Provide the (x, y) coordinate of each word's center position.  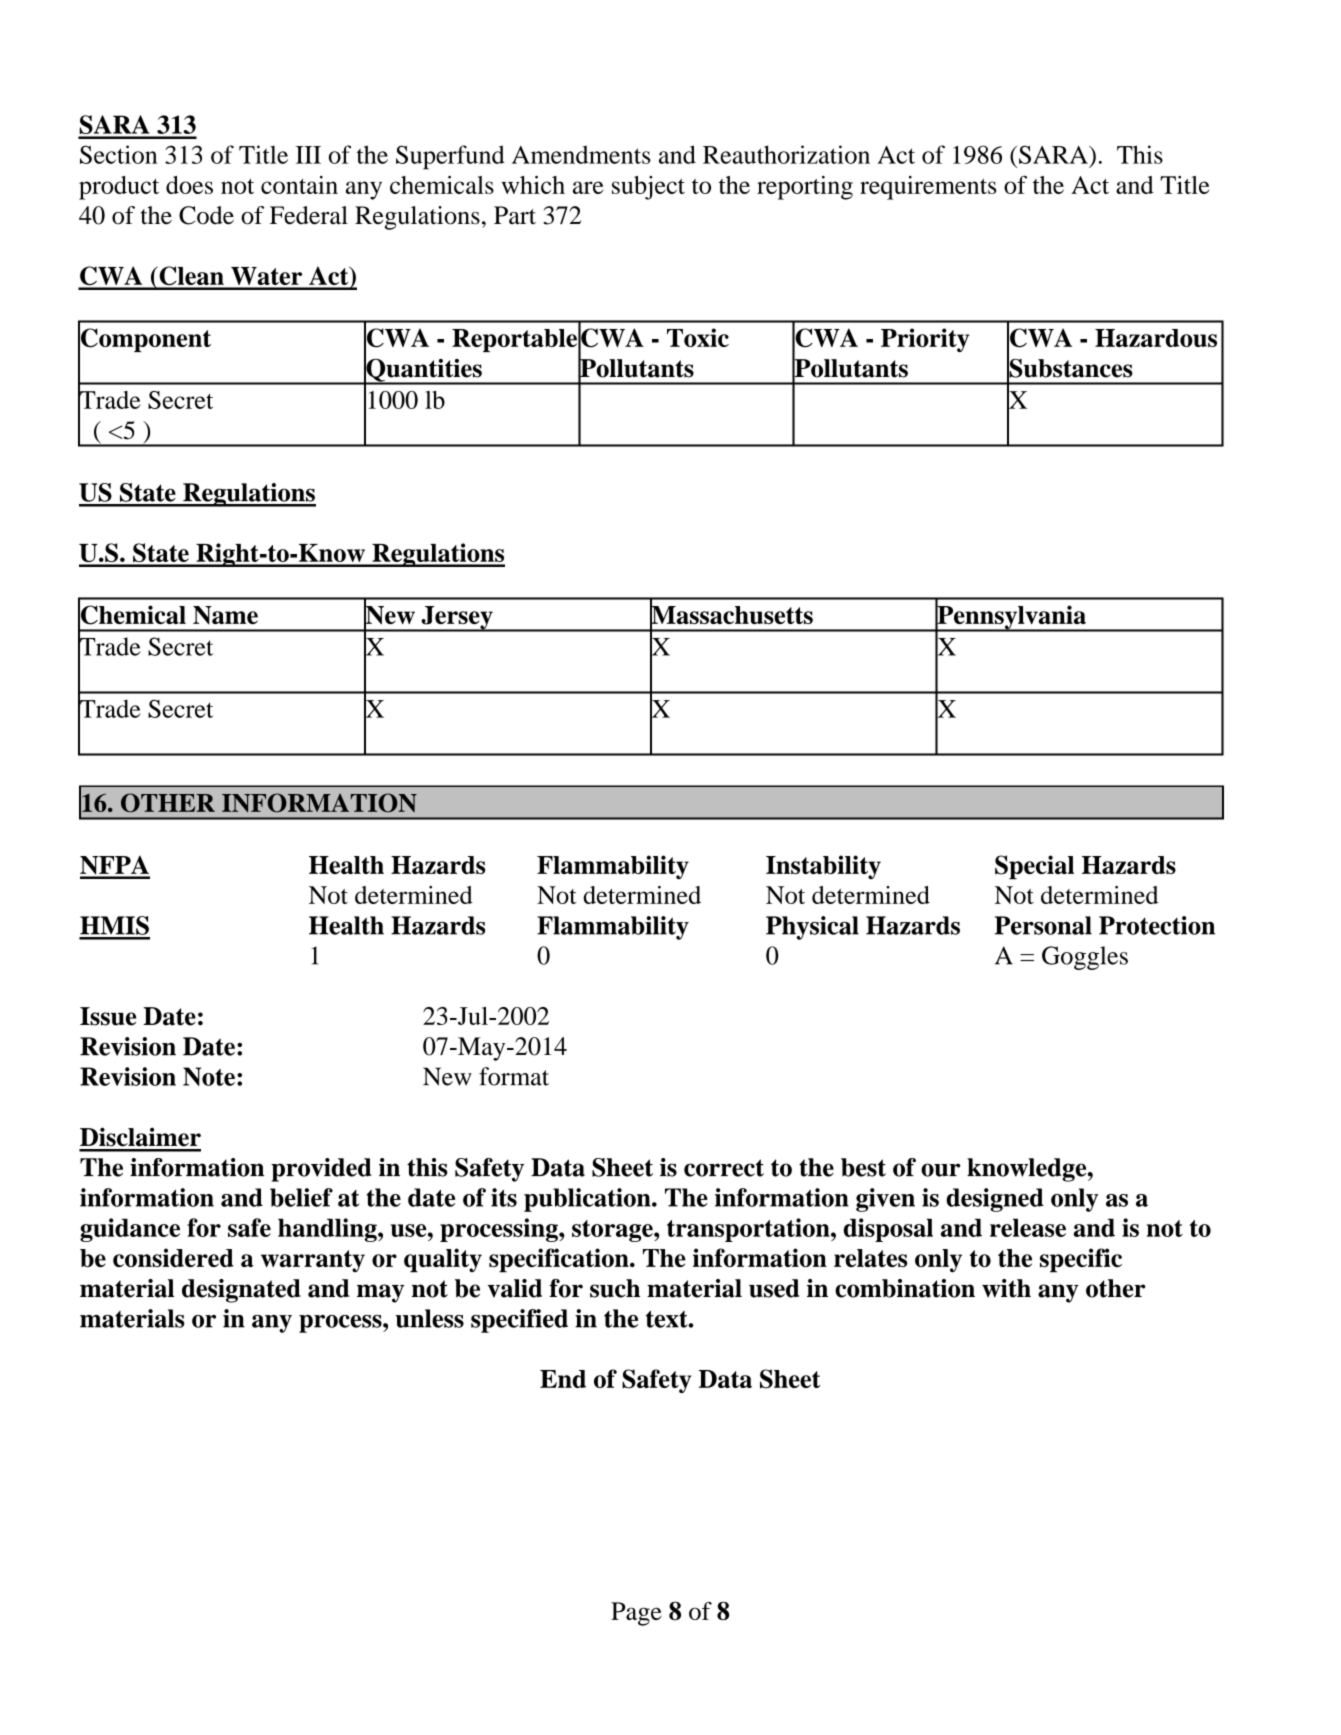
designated (241, 1291)
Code (206, 215)
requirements (928, 188)
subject (648, 188)
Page (636, 1614)
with (1006, 1288)
